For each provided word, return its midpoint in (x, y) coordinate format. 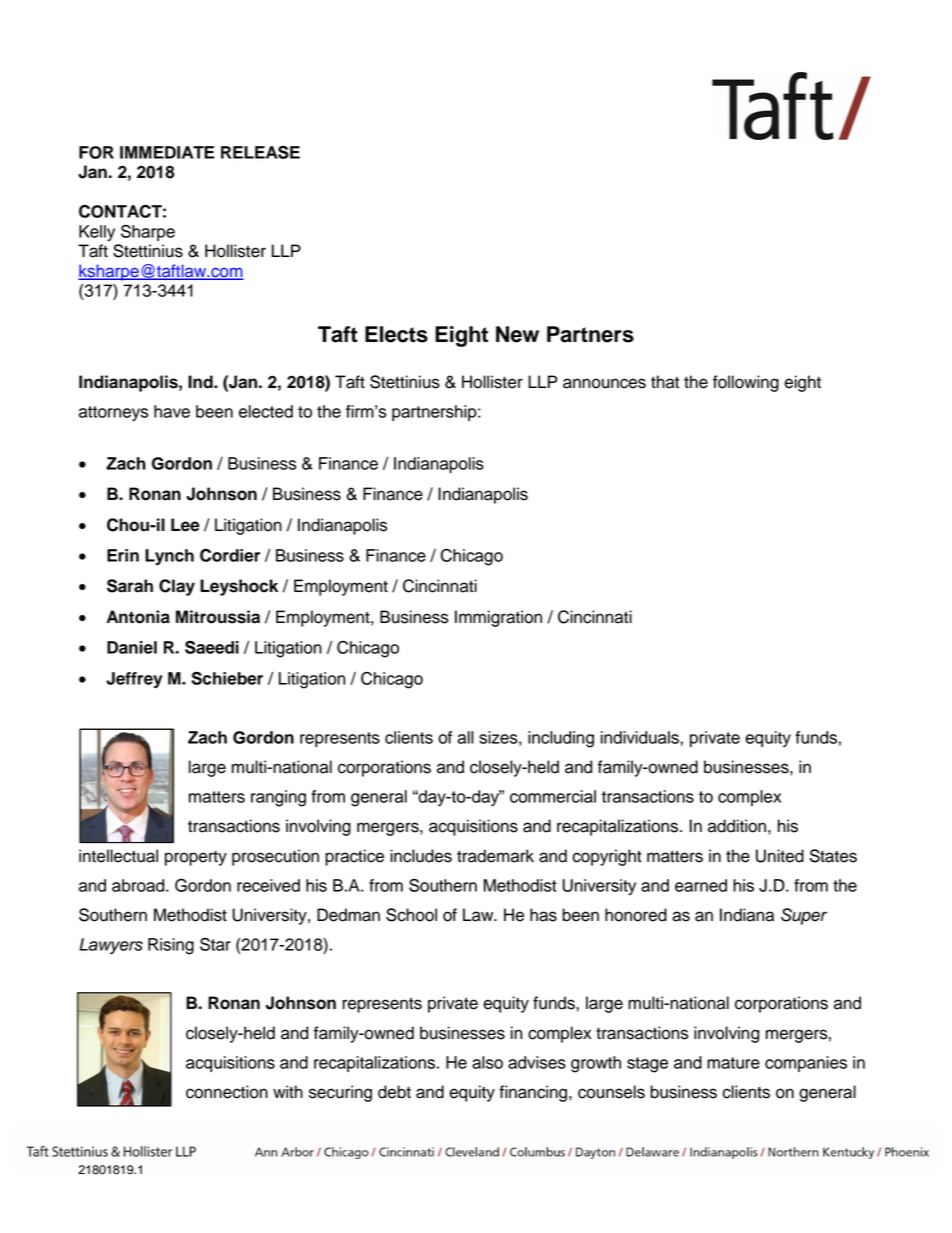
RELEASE (260, 152)
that (665, 382)
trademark (495, 856)
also (487, 1062)
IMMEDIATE (167, 152)
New (517, 334)
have (172, 411)
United (780, 856)
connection (227, 1092)
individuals (641, 737)
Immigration (498, 618)
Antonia (138, 617)
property (196, 858)
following (746, 383)
